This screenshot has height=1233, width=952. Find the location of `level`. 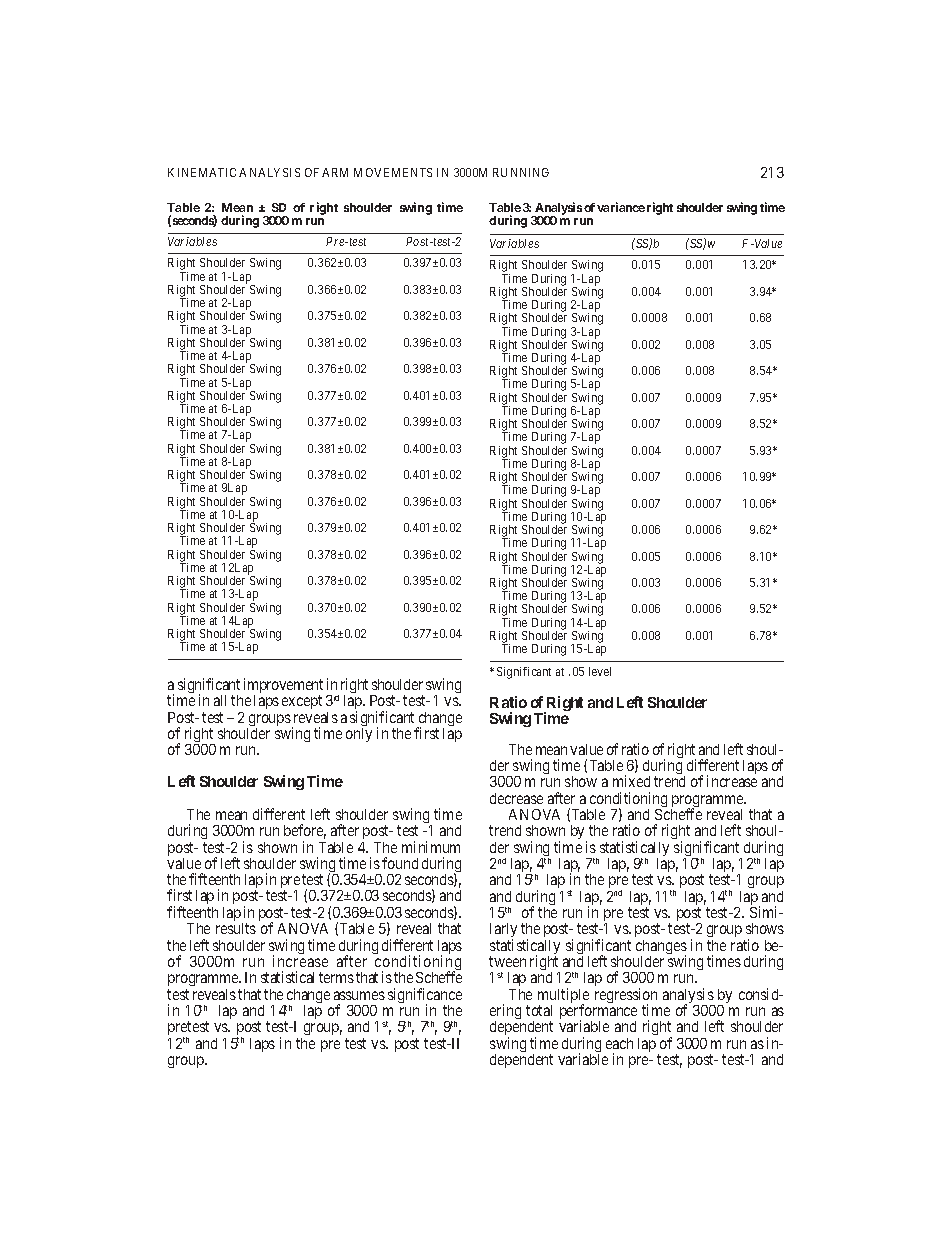

level is located at coordinates (600, 671).
